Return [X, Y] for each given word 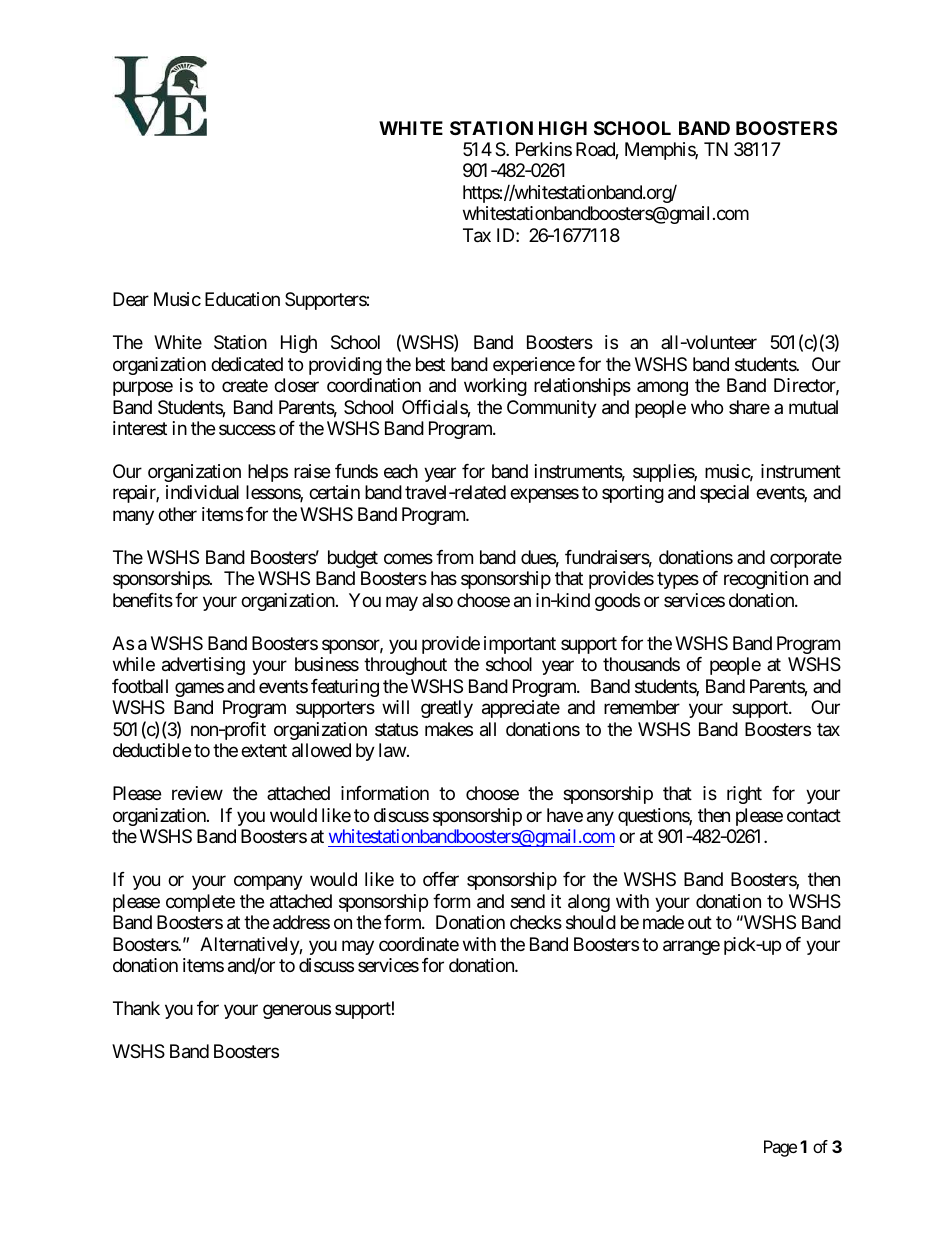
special [724, 494]
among [662, 389]
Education [242, 299]
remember [642, 707]
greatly [447, 709]
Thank [136, 1008]
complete [200, 903]
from [454, 557]
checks [536, 922]
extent [264, 750]
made [663, 922]
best [430, 364]
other [177, 514]
